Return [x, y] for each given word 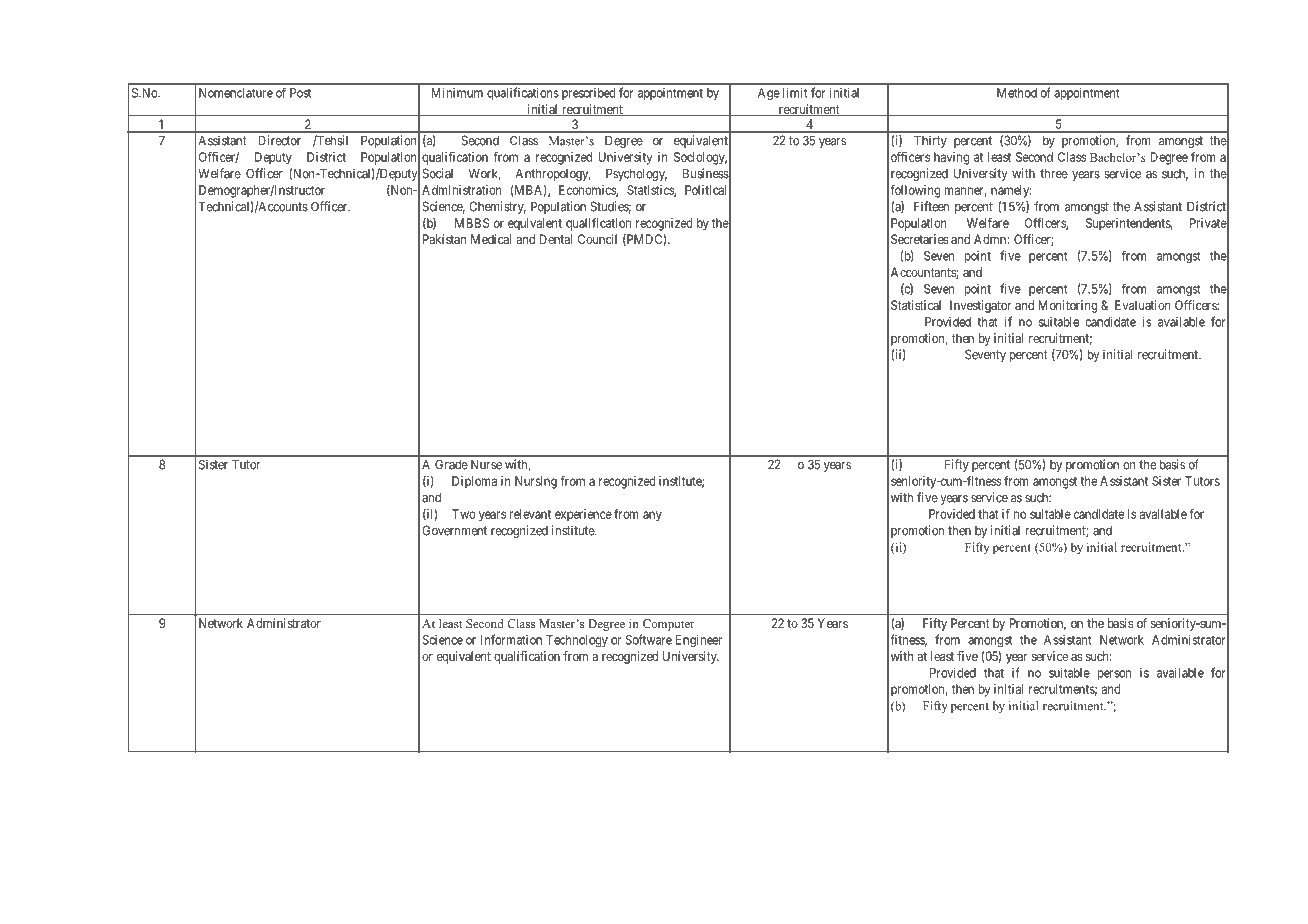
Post [300, 93]
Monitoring [1068, 306]
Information [511, 639]
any [652, 516]
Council [597, 239]
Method [1017, 93]
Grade [451, 464]
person [1114, 675]
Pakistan [444, 239]
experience [583, 515]
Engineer [698, 641]
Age [769, 94]
